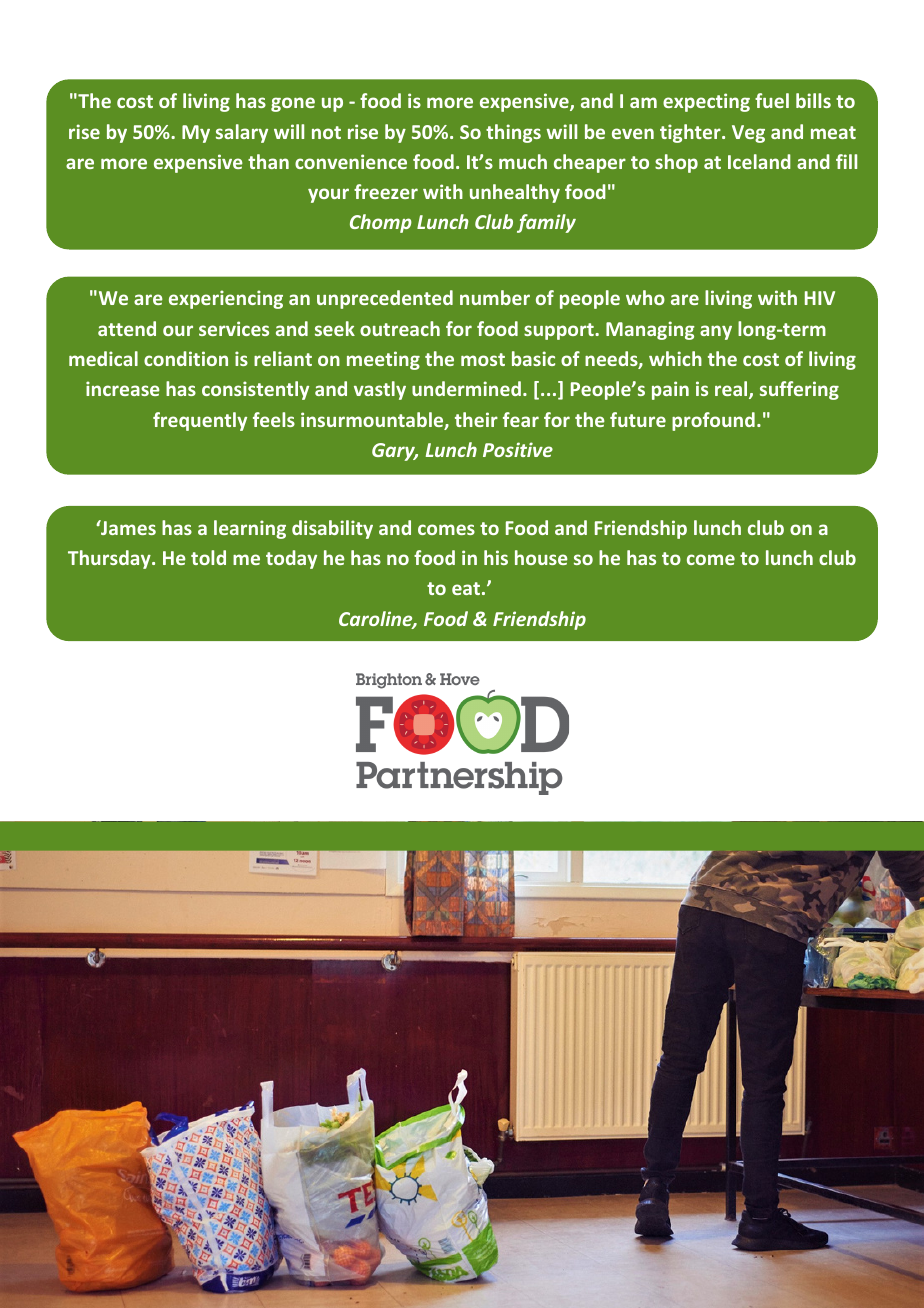 This page has width=924, height=1308. Describe the element at coordinates (328, 195) in the page. I see `your` at that location.
